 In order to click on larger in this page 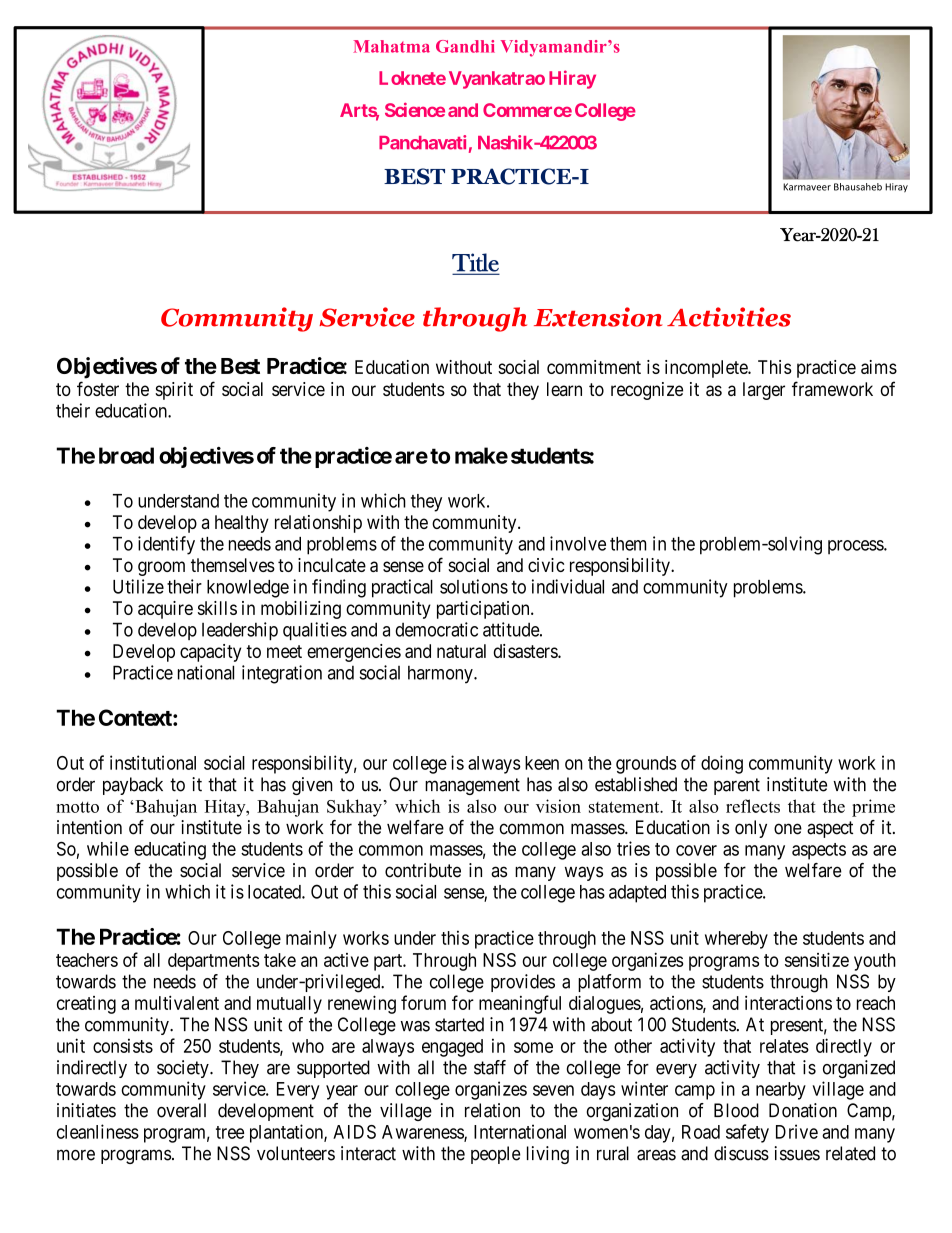, I will do `click(764, 391)`.
